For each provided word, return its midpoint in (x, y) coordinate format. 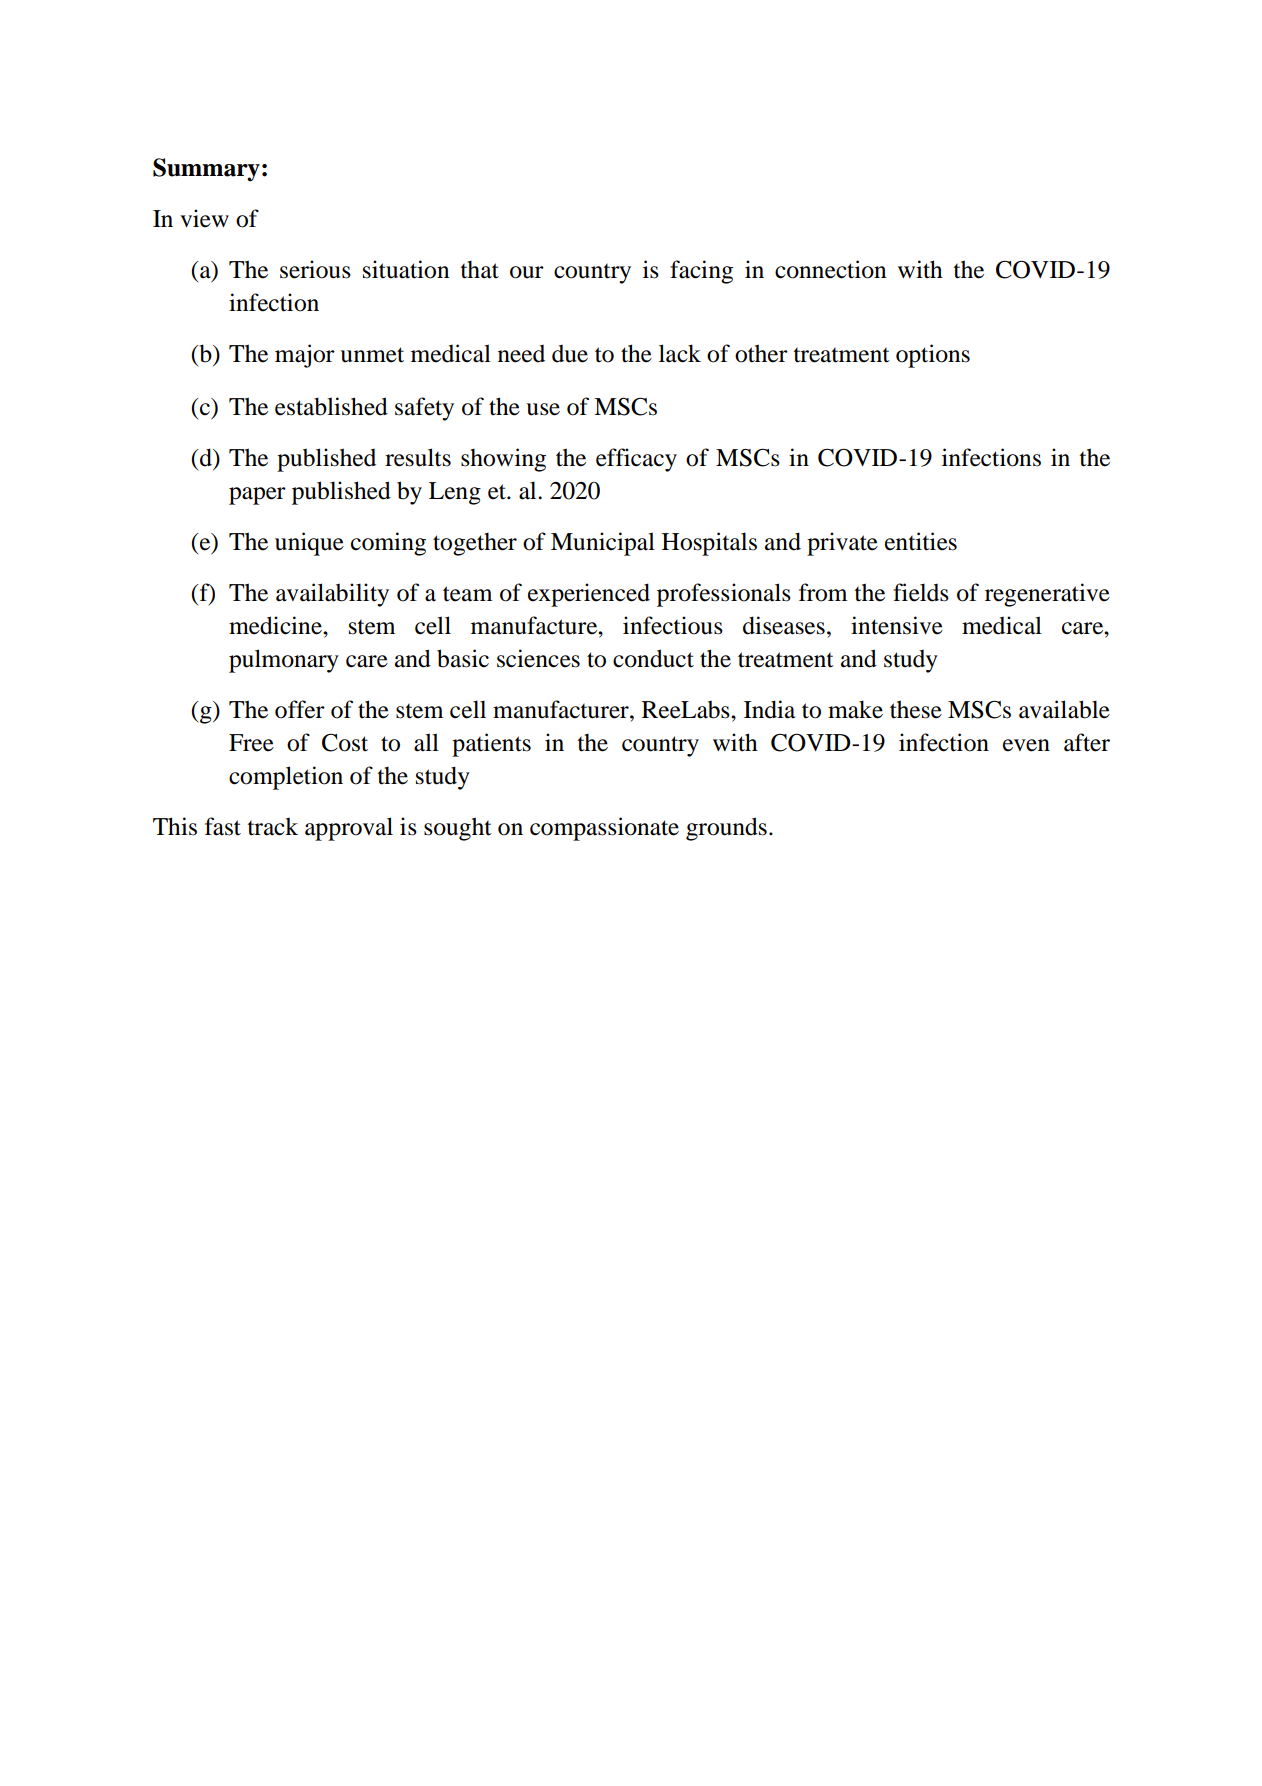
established (331, 406)
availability (332, 595)
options (933, 356)
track (273, 826)
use (543, 409)
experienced (589, 595)
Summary (206, 170)
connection (830, 269)
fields (921, 592)
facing (701, 272)
